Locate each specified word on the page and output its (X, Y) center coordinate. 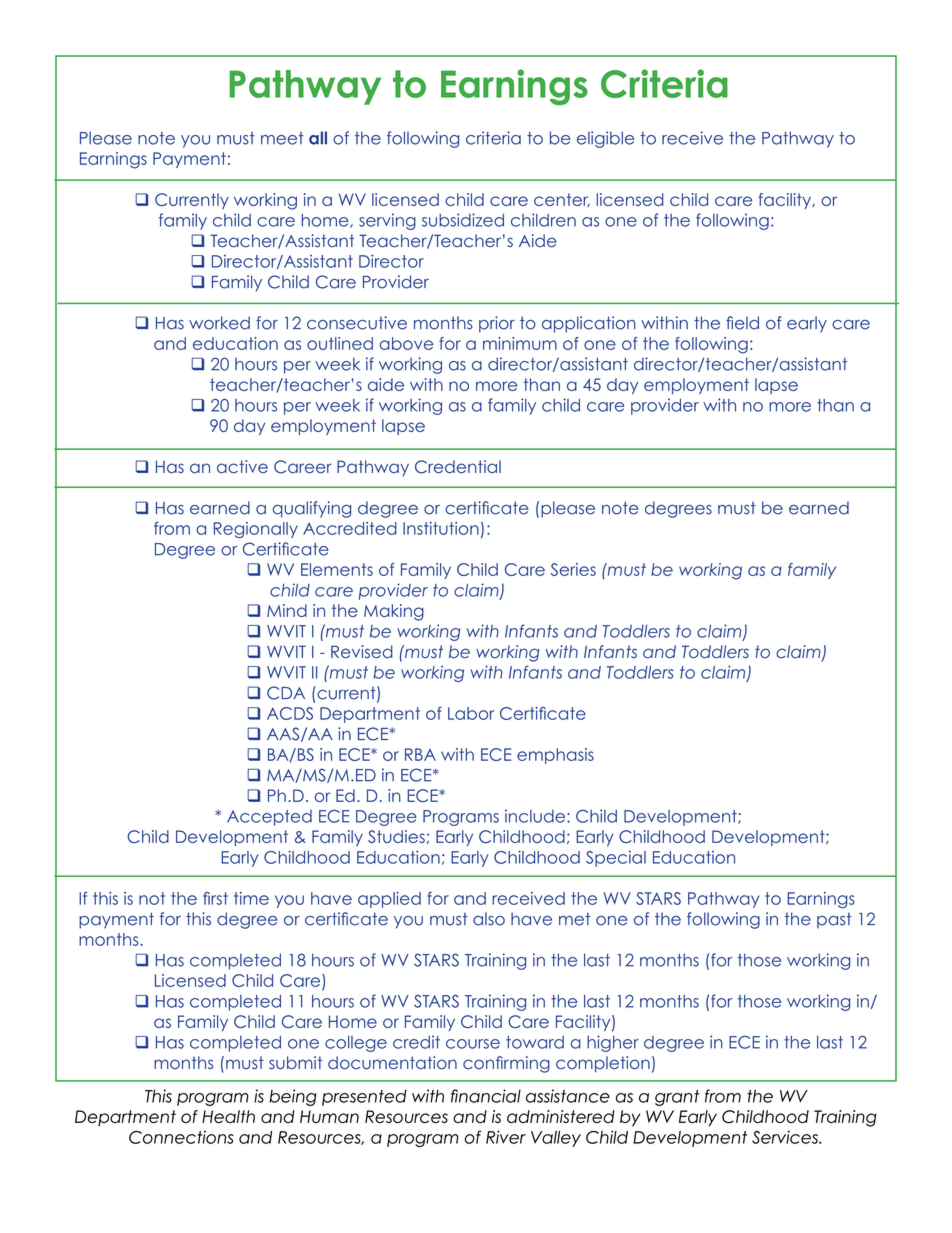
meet (282, 138)
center (562, 200)
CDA (286, 693)
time (251, 898)
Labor (471, 713)
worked (219, 323)
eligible (605, 139)
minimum (520, 343)
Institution (441, 528)
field (742, 323)
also (489, 919)
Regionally (256, 530)
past (834, 921)
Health (228, 1116)
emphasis (555, 756)
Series (573, 569)
